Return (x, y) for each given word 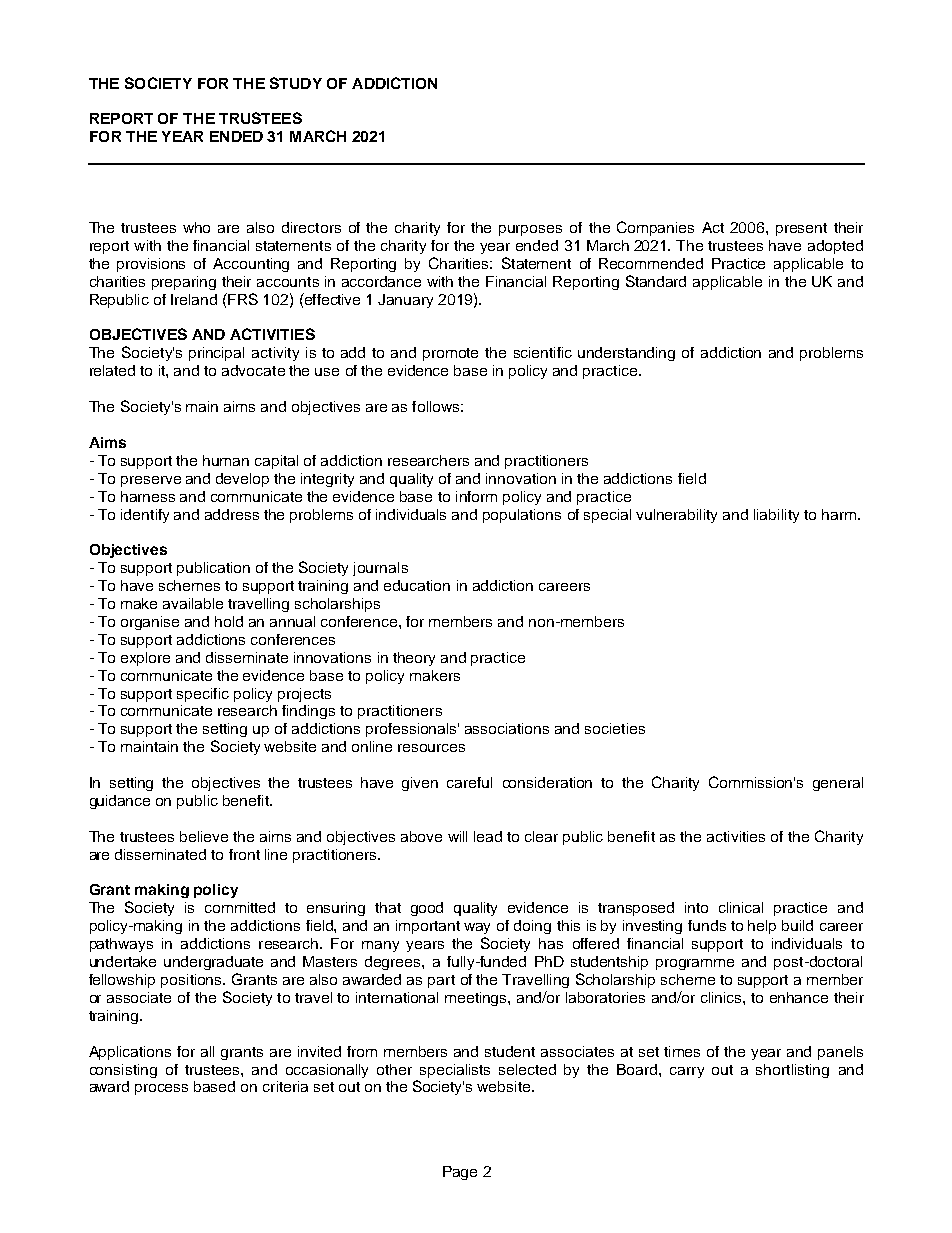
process (161, 1089)
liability (776, 516)
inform (476, 496)
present (801, 229)
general (838, 784)
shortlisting (792, 1071)
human (226, 460)
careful (469, 782)
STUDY (296, 83)
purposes (530, 230)
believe (204, 836)
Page (460, 1173)
